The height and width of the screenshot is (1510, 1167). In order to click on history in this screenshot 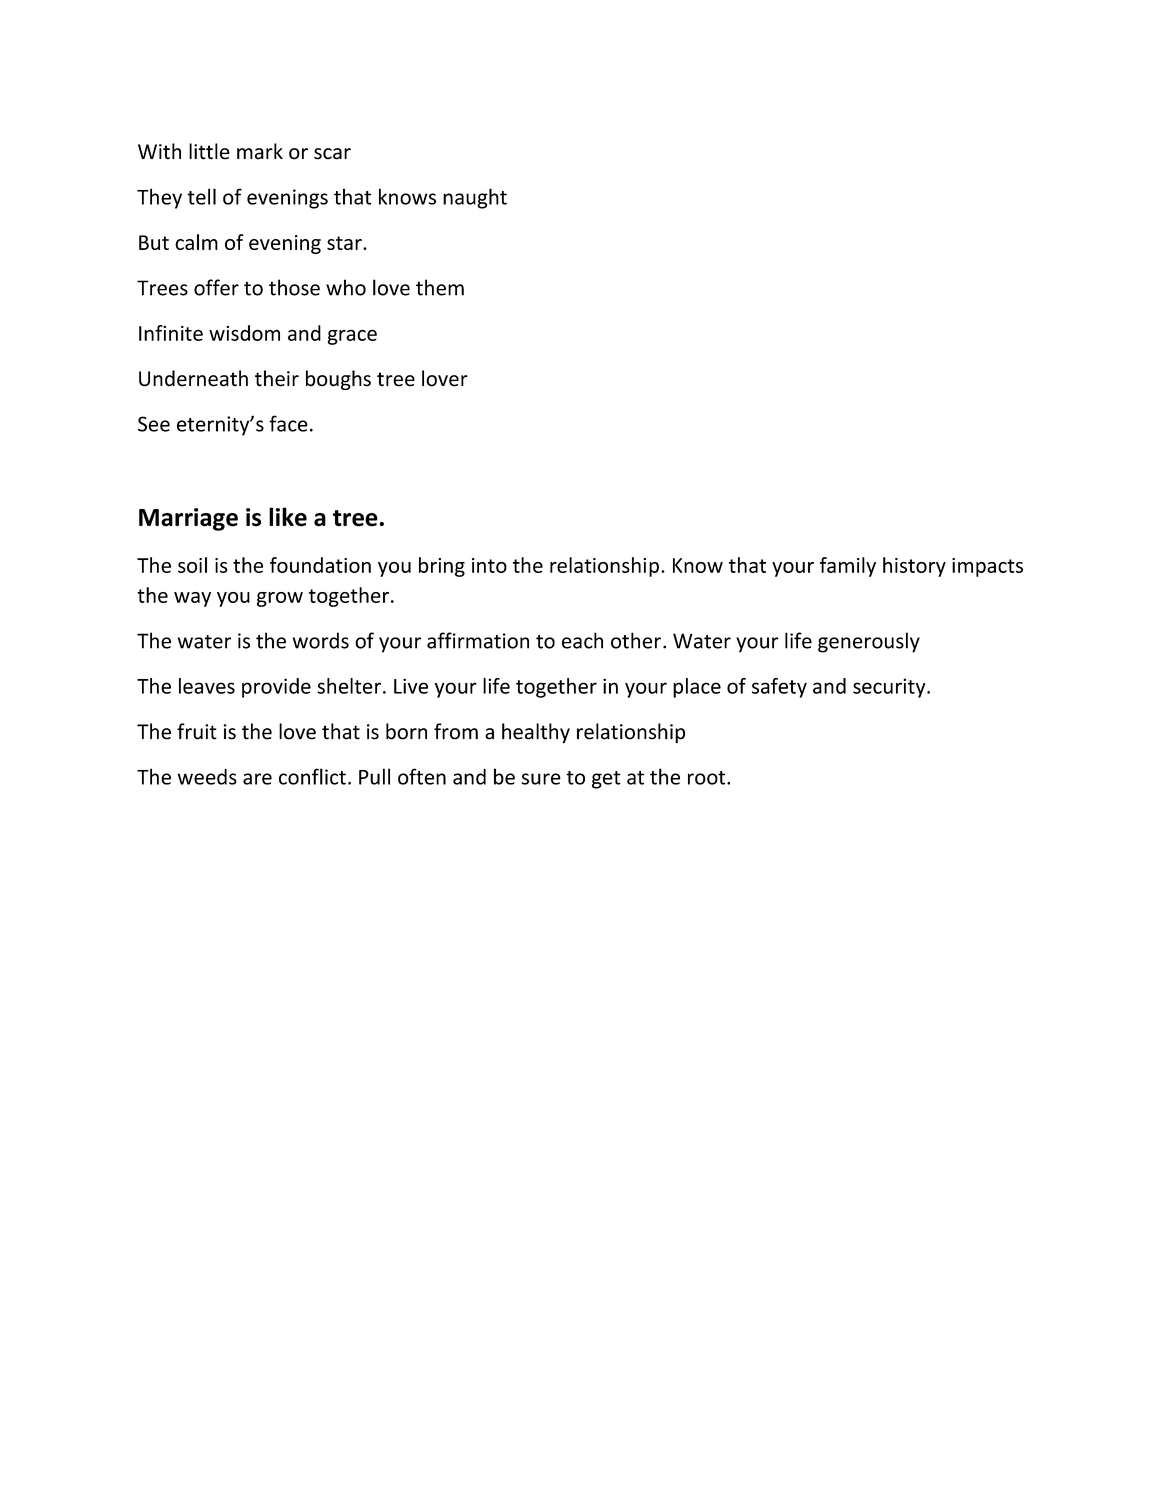, I will do `click(914, 567)`.
